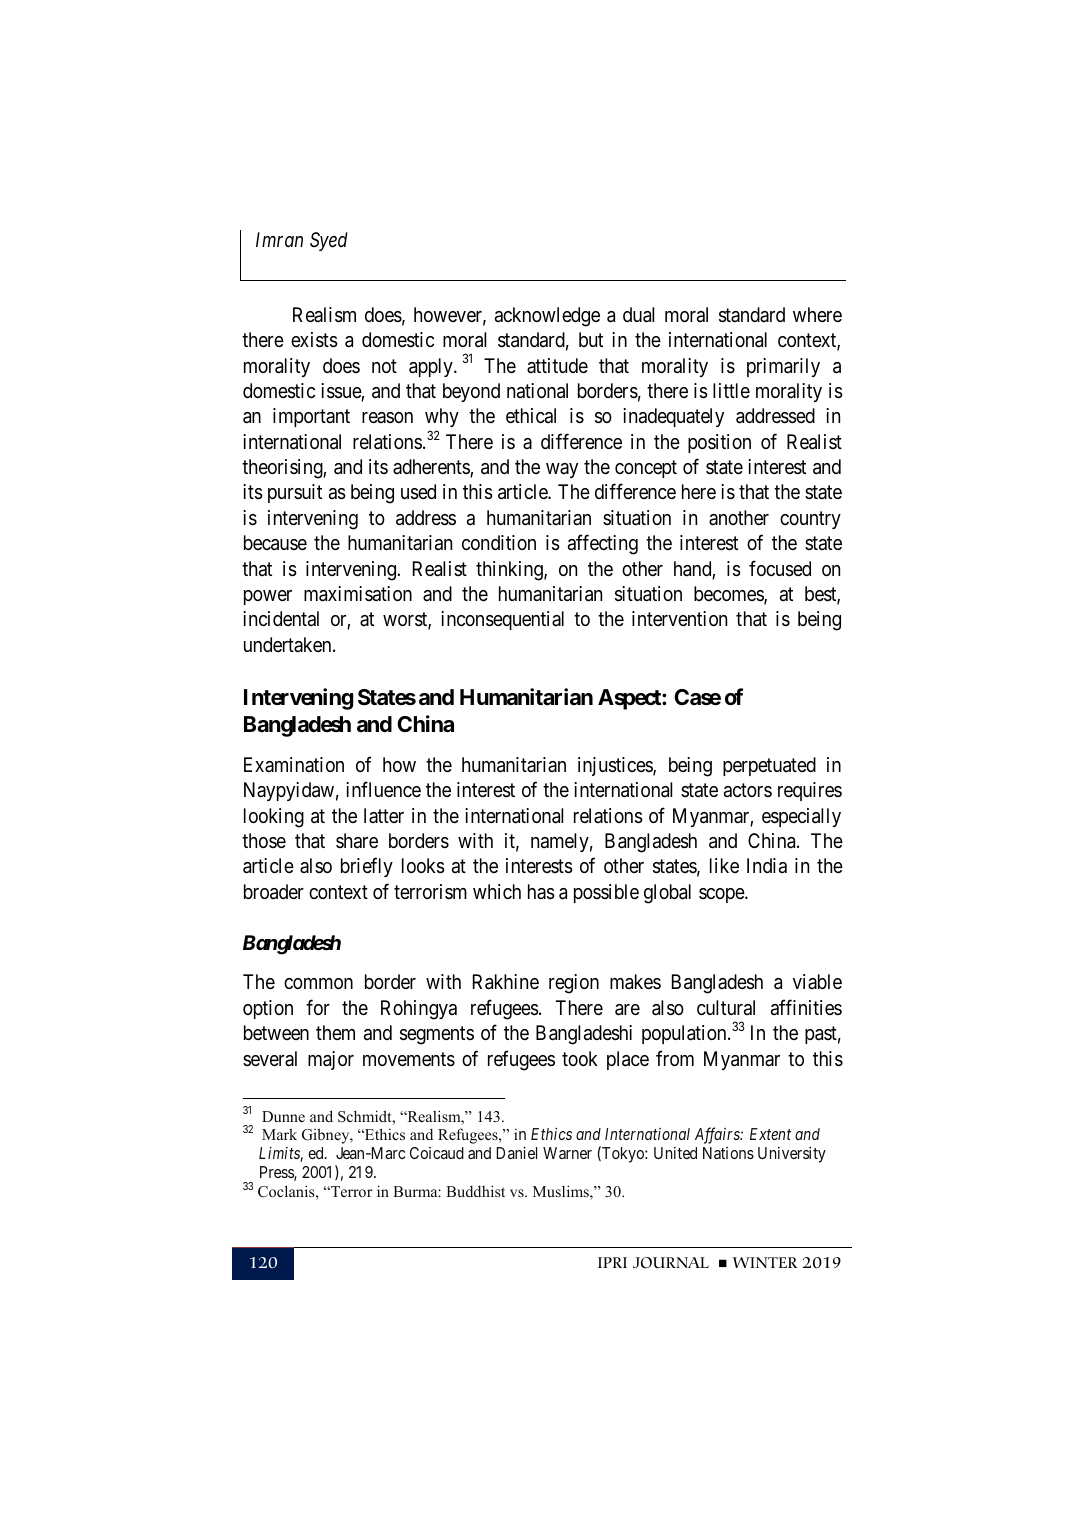 The image size is (1084, 1533). Describe the element at coordinates (329, 241) in the screenshot. I see `Syed` at that location.
